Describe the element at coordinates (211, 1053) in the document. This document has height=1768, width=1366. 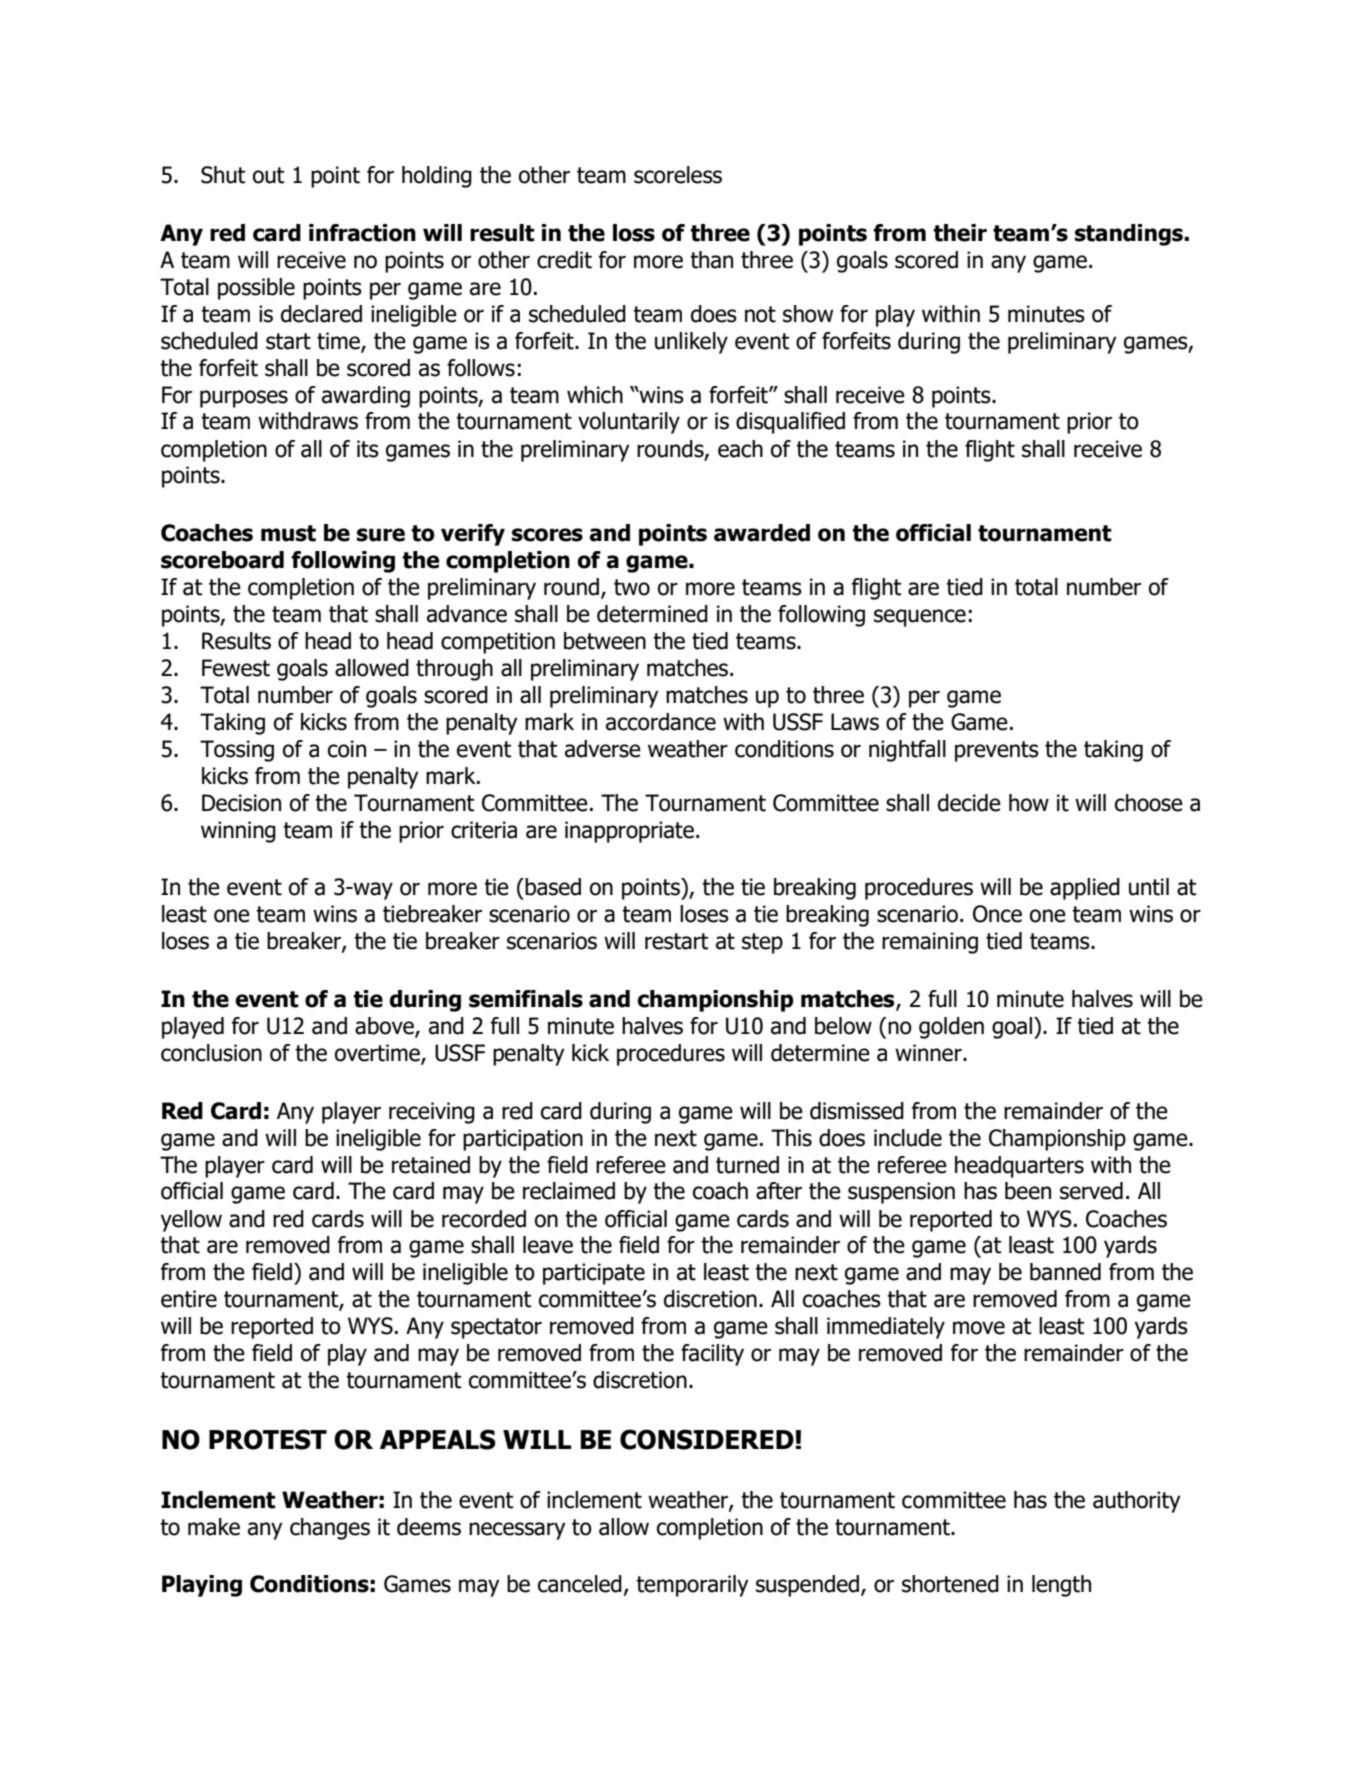
I see `conclusion` at that location.
